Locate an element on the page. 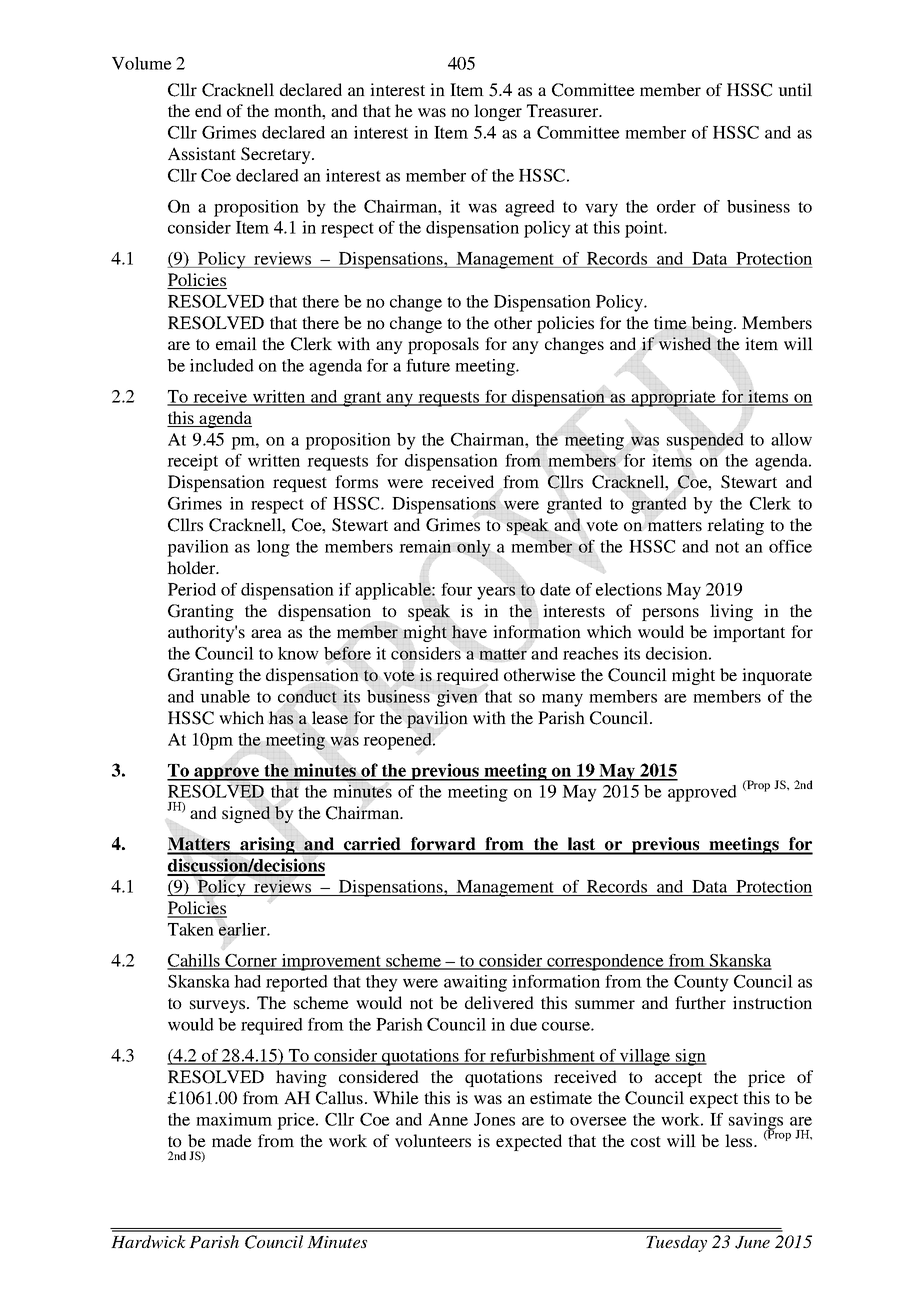 This page has height=1308, width=924. receipt is located at coordinates (192, 462).
